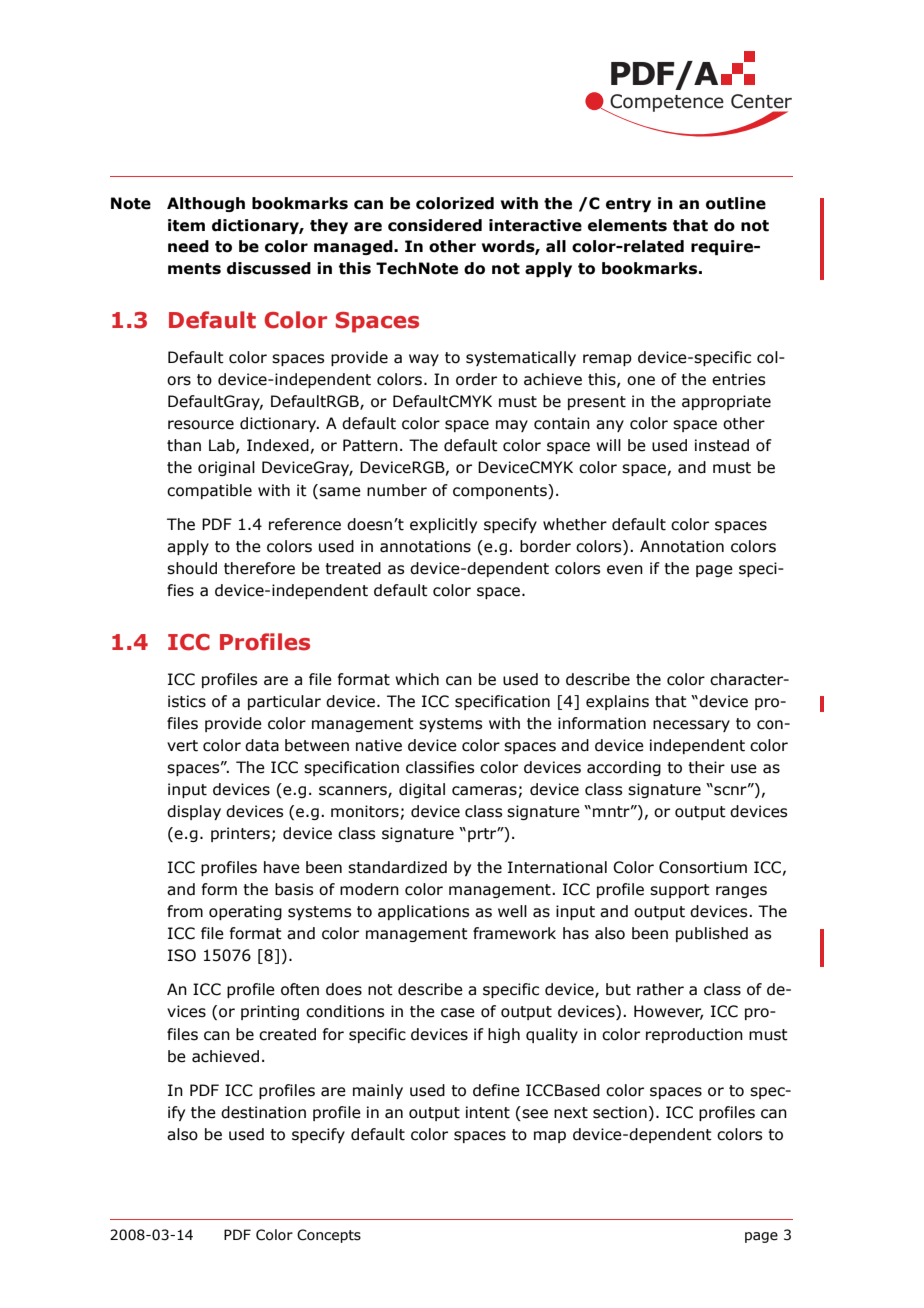 The width and height of the screenshot is (924, 1308). What do you see at coordinates (417, 679) in the screenshot?
I see `which` at bounding box center [417, 679].
